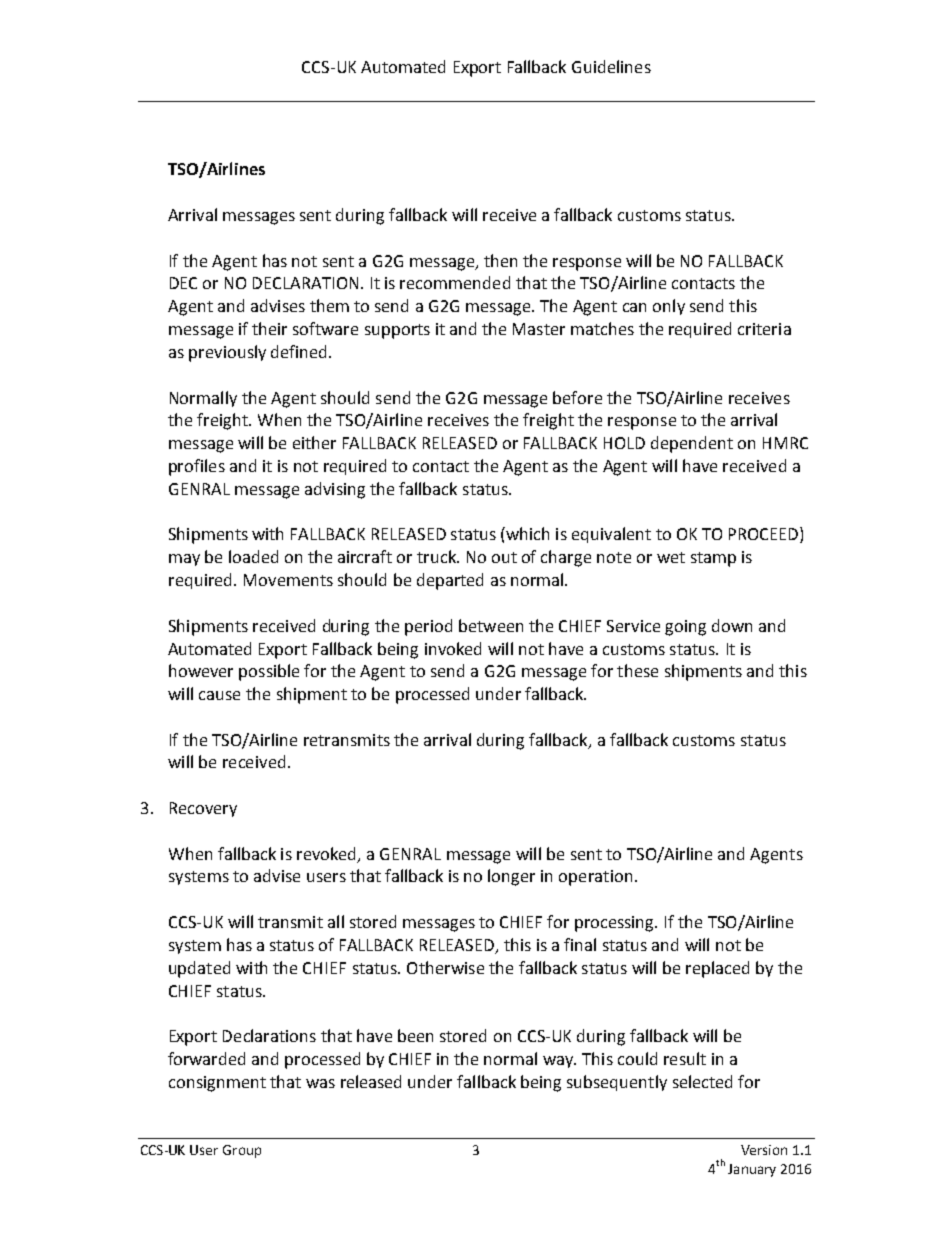 Image resolution: width=952 pixels, height=1233 pixels. What do you see at coordinates (329, 305) in the document?
I see `them` at bounding box center [329, 305].
